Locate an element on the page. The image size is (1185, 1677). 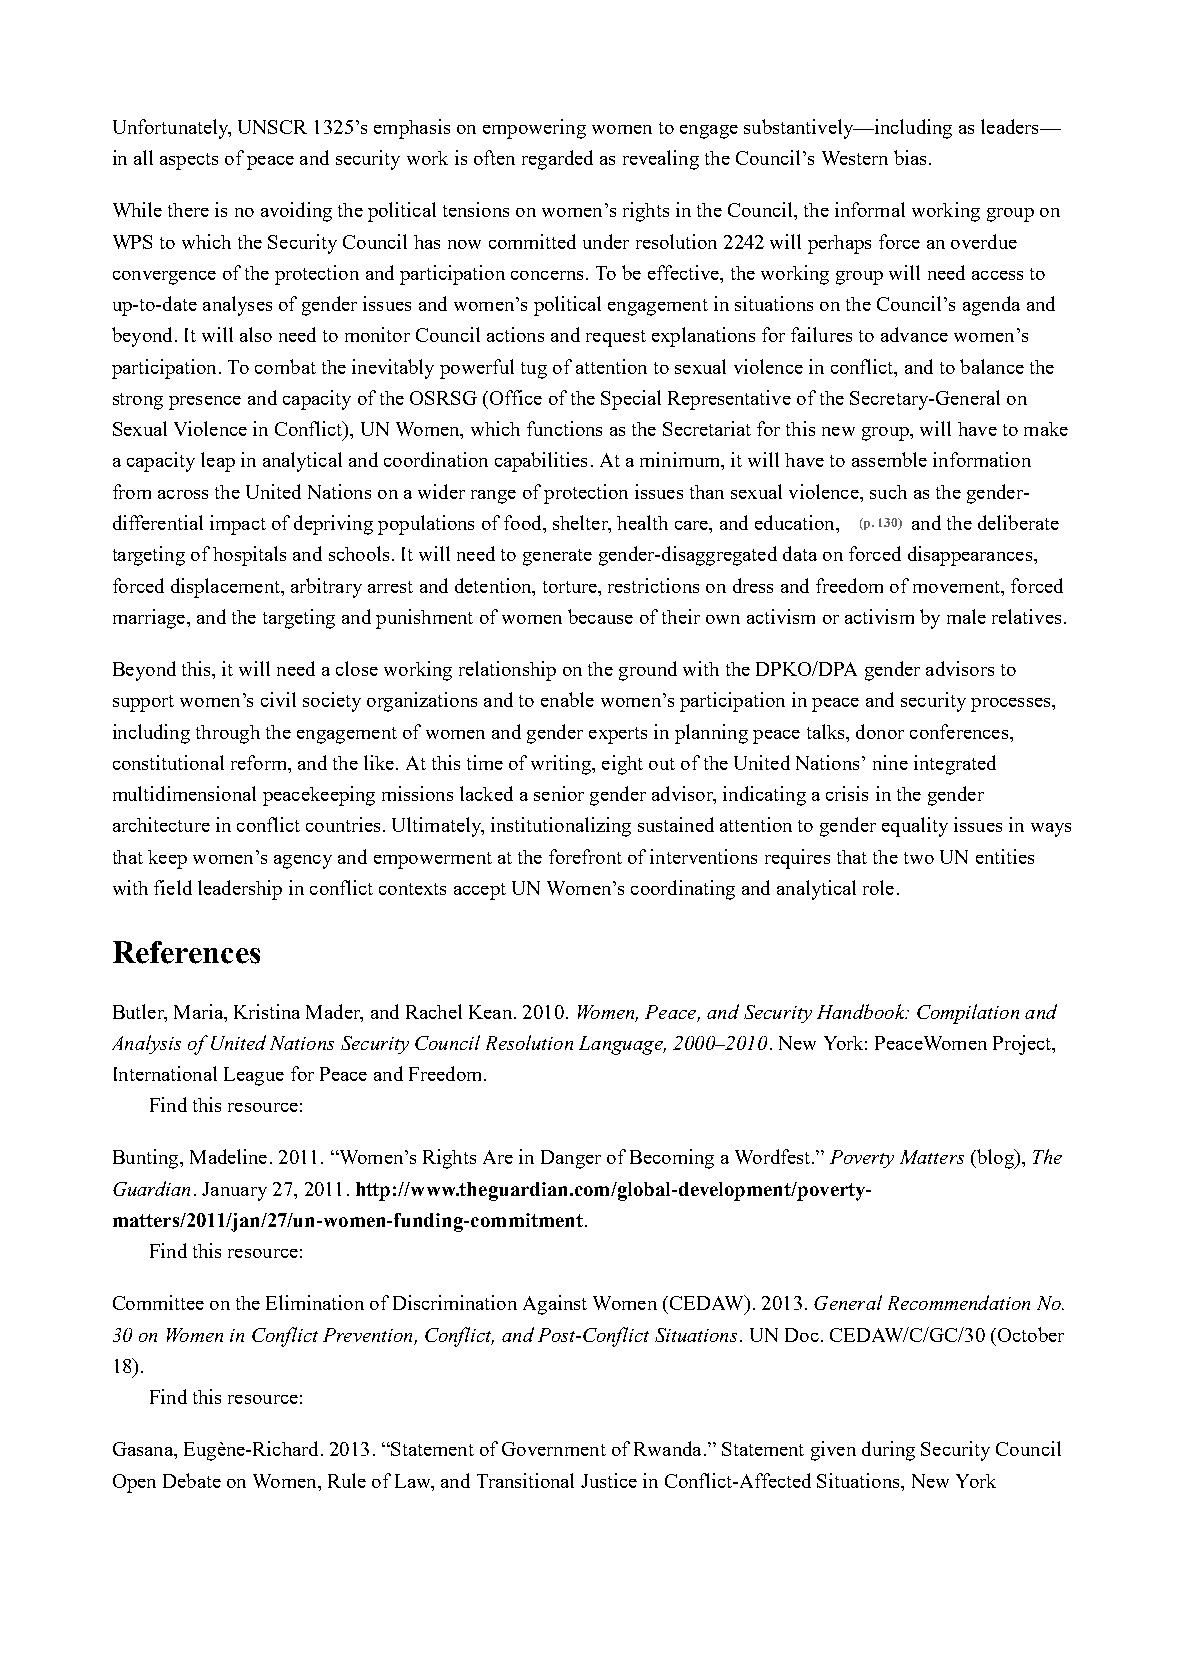
aspects is located at coordinates (189, 161).
